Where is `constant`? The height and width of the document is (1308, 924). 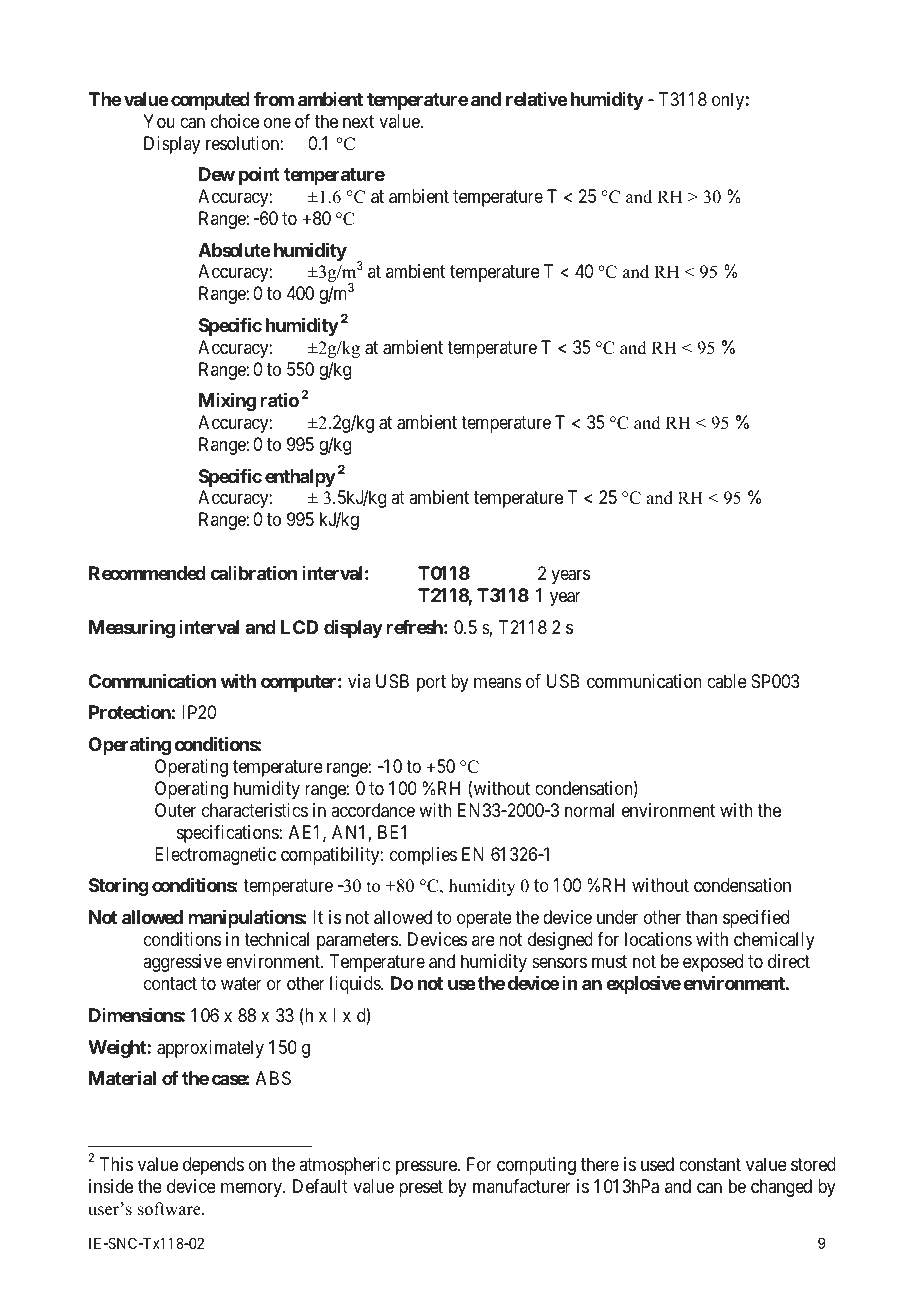
constant is located at coordinates (710, 1164).
